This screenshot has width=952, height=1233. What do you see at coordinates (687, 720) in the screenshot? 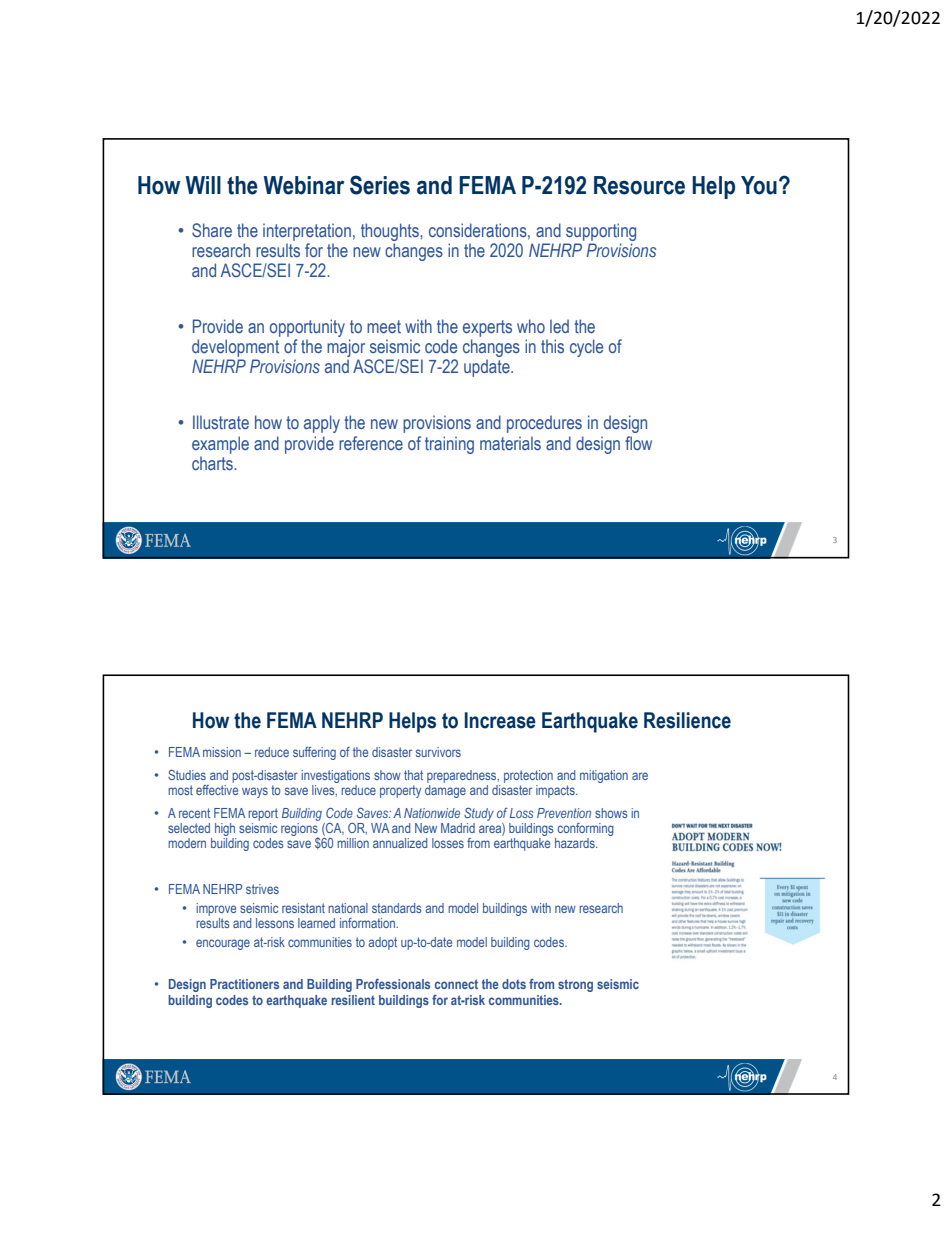
I see `Resilience` at bounding box center [687, 720].
